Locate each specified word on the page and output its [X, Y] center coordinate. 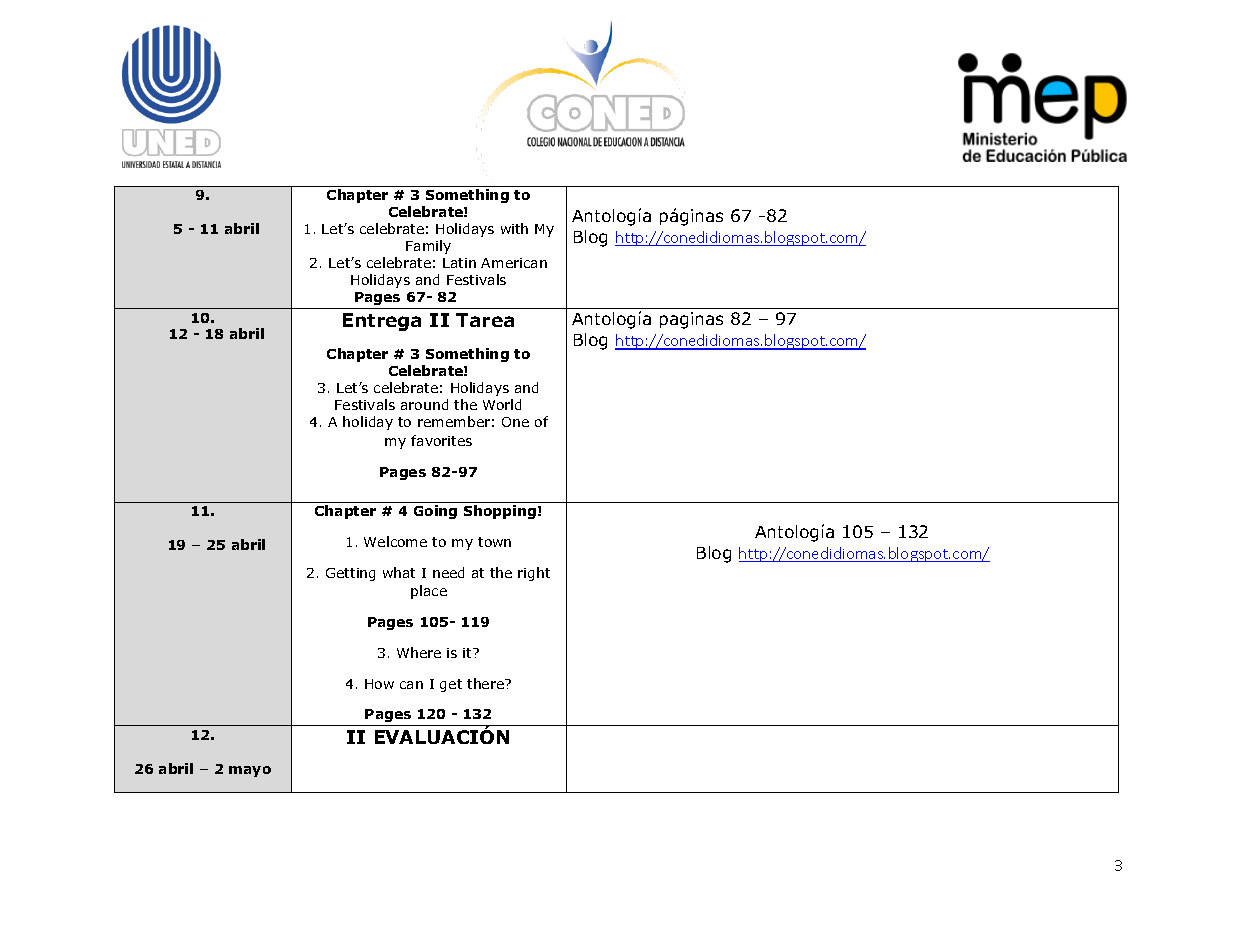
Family [428, 247]
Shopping [500, 512]
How [379, 684]
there [486, 683]
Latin [459, 263]
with [514, 228]
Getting [350, 574]
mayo [250, 771]
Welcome [395, 541]
